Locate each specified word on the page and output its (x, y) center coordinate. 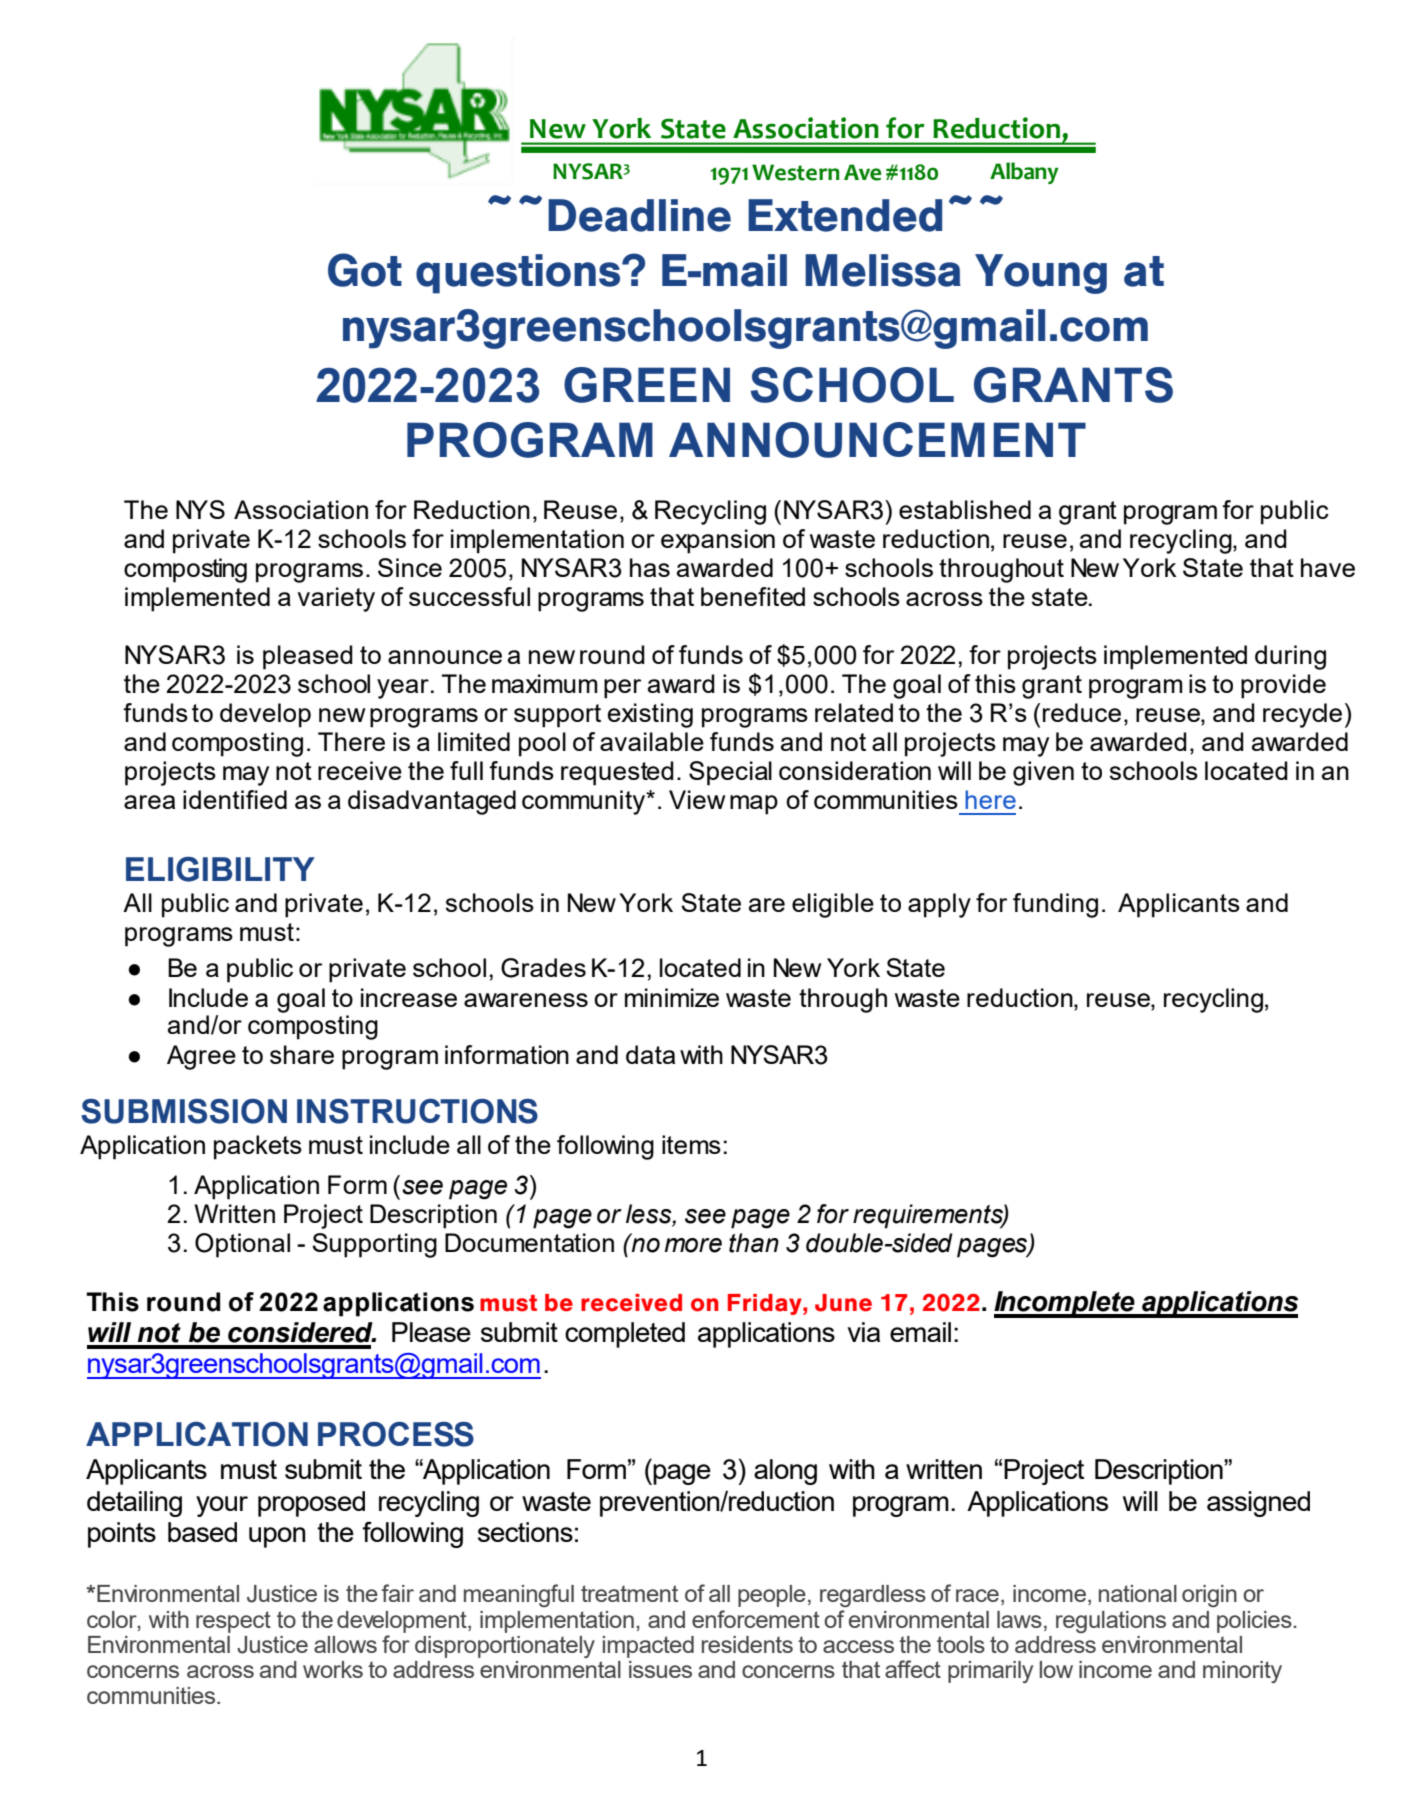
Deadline (639, 215)
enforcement (756, 1619)
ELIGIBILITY (220, 869)
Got (365, 270)
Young (1041, 274)
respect (233, 1622)
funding (1055, 905)
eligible (833, 905)
